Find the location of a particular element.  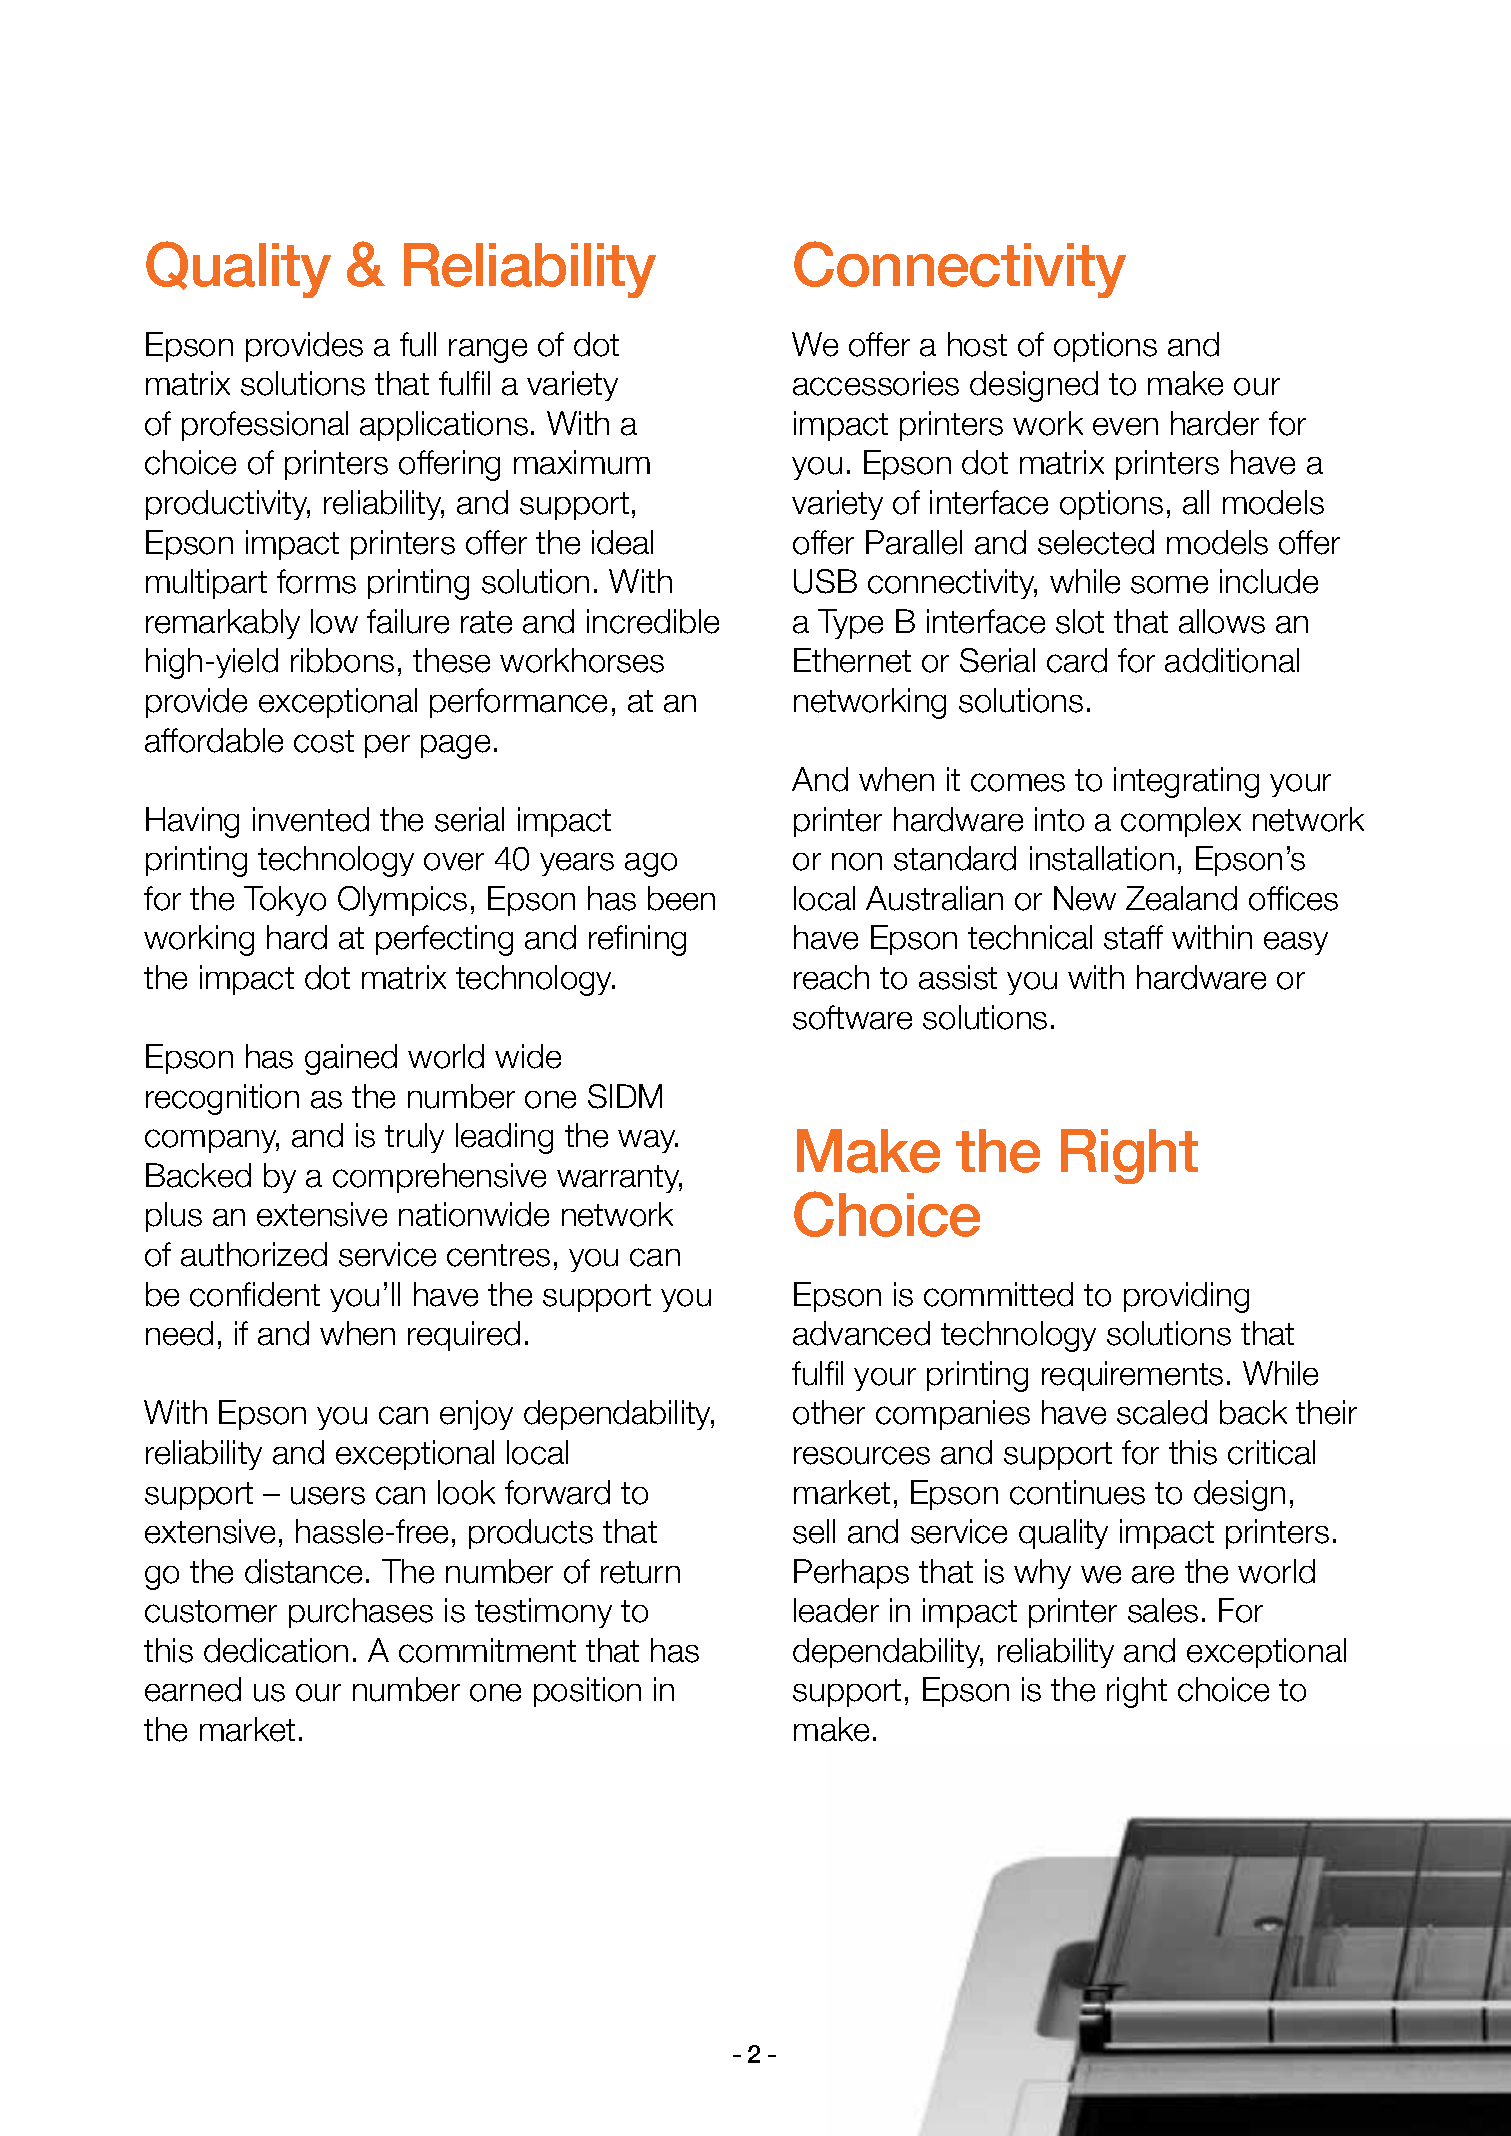

professional is located at coordinates (265, 426).
